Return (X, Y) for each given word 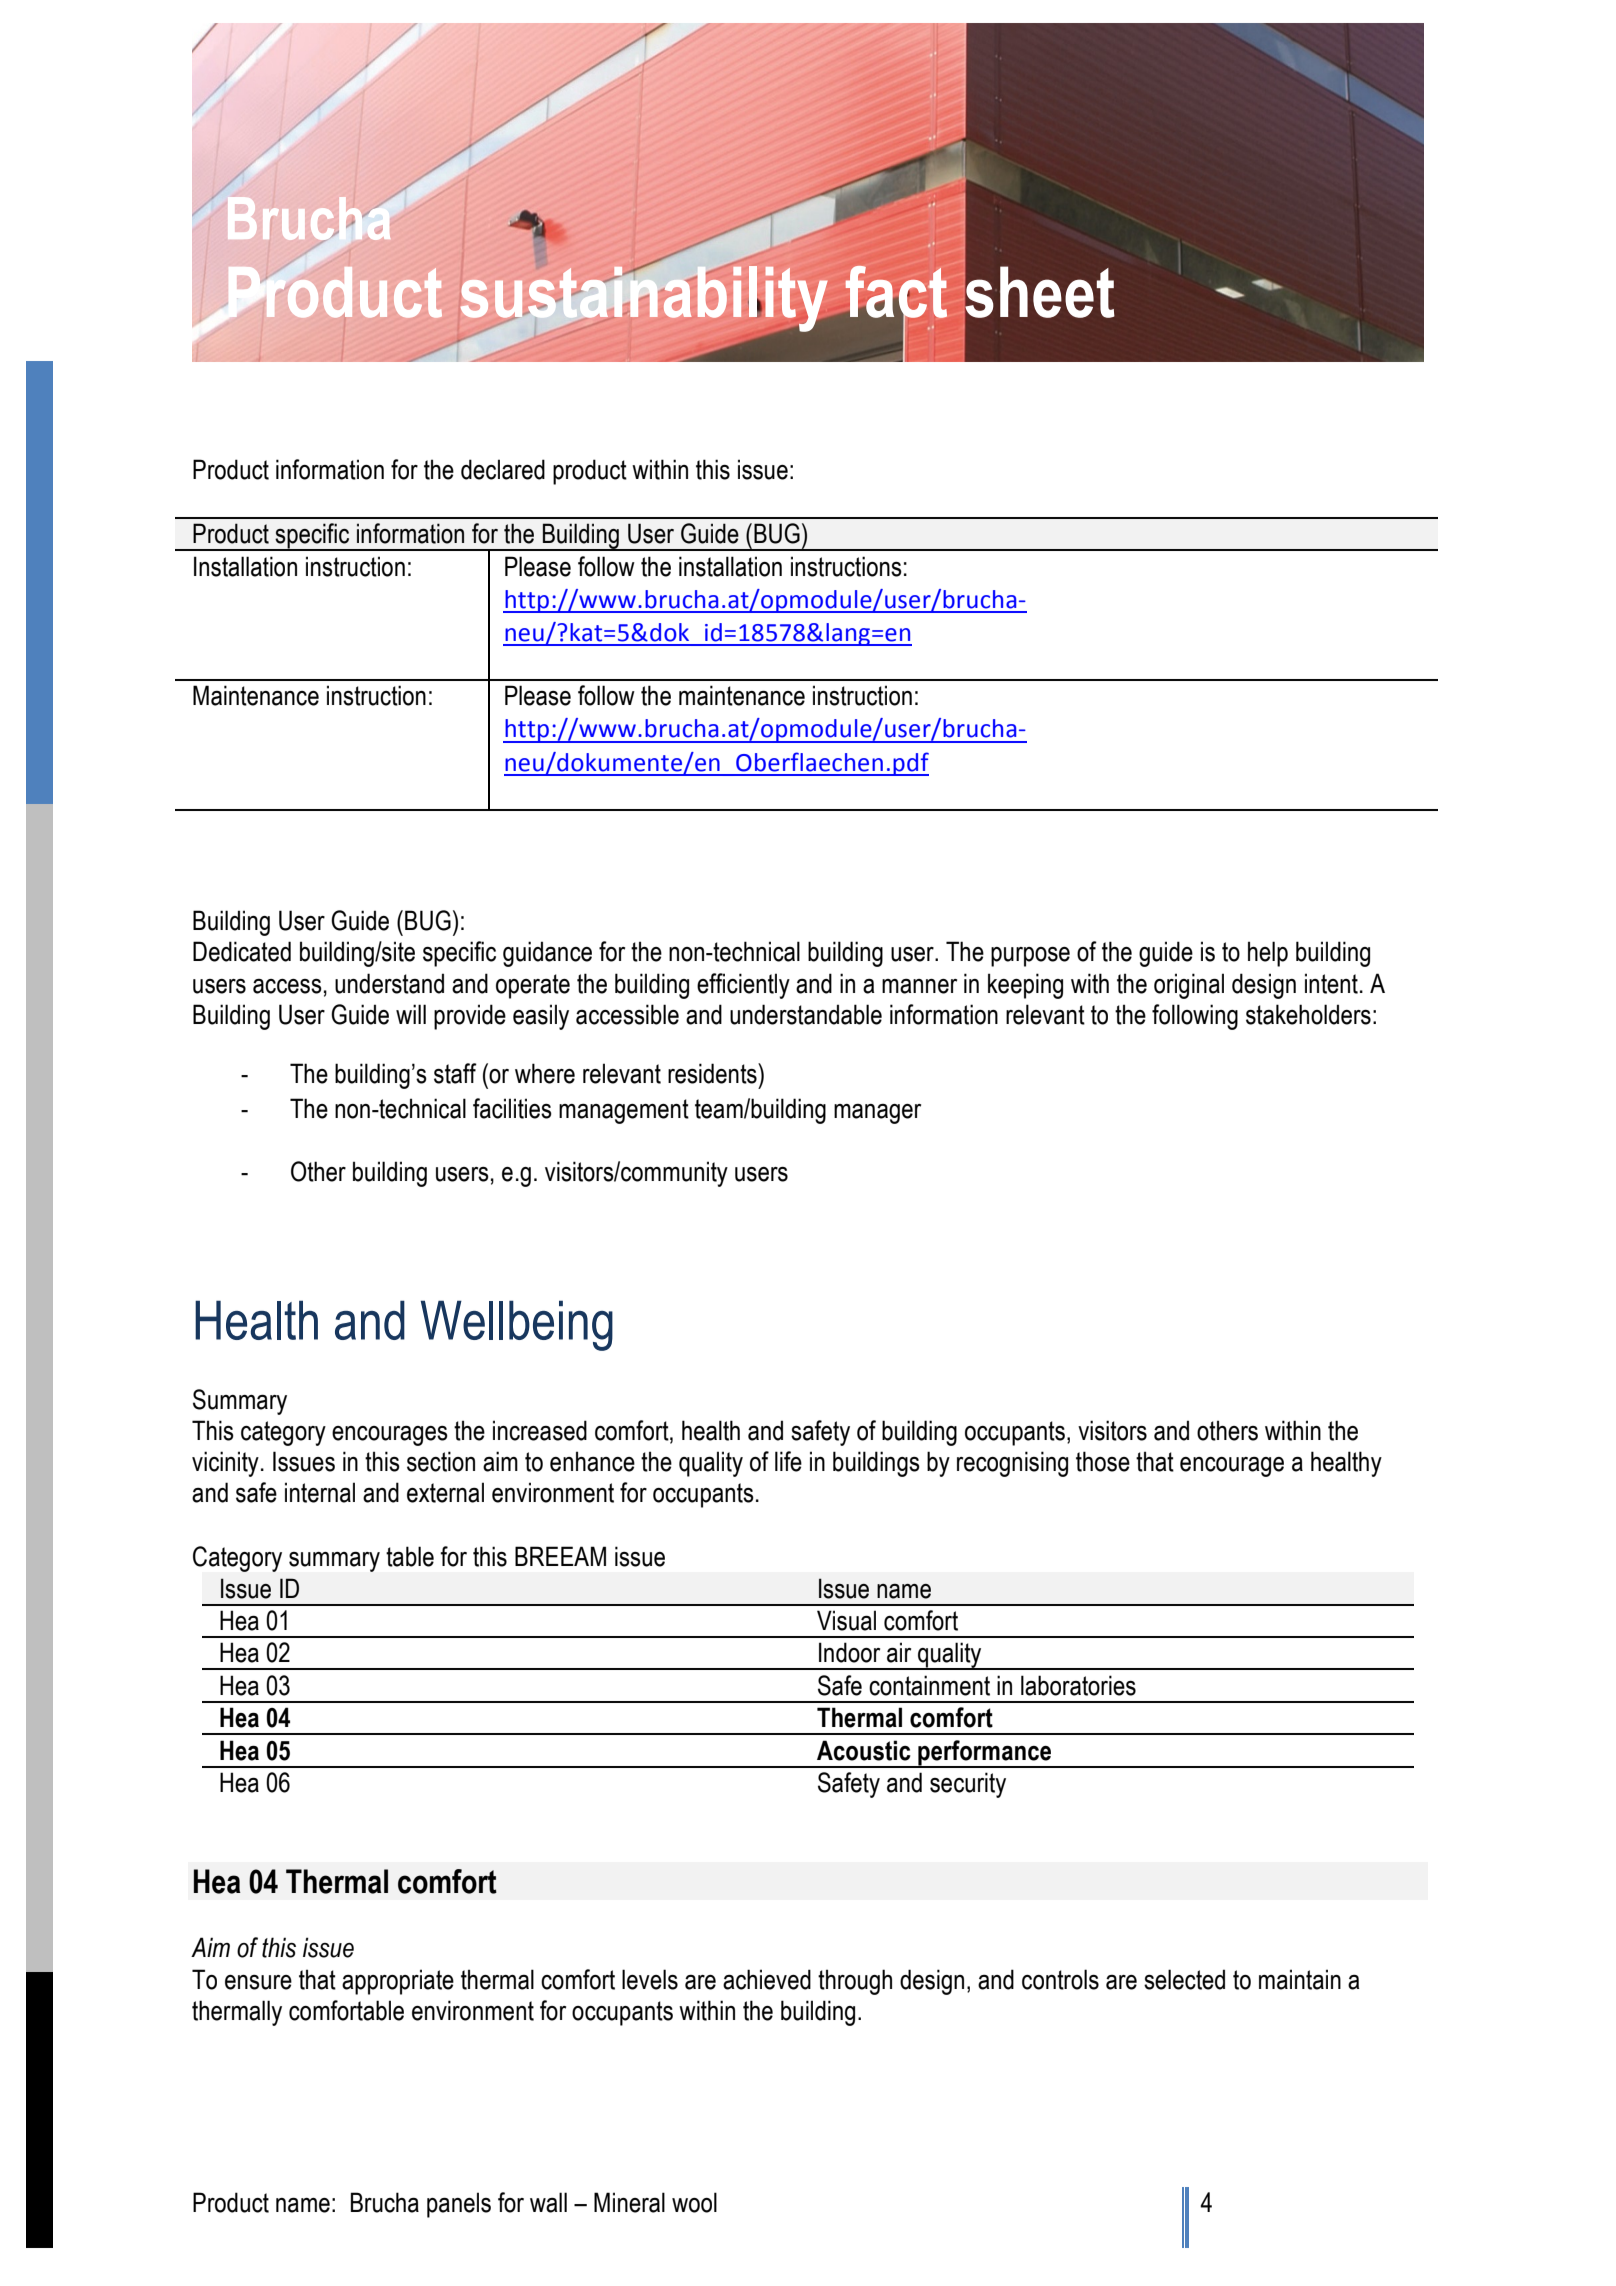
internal (320, 1492)
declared (503, 469)
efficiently (743, 986)
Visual (846, 1620)
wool (694, 2202)
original (1189, 986)
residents (713, 1073)
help (1268, 954)
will (411, 1014)
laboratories (1078, 1685)
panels (459, 2205)
